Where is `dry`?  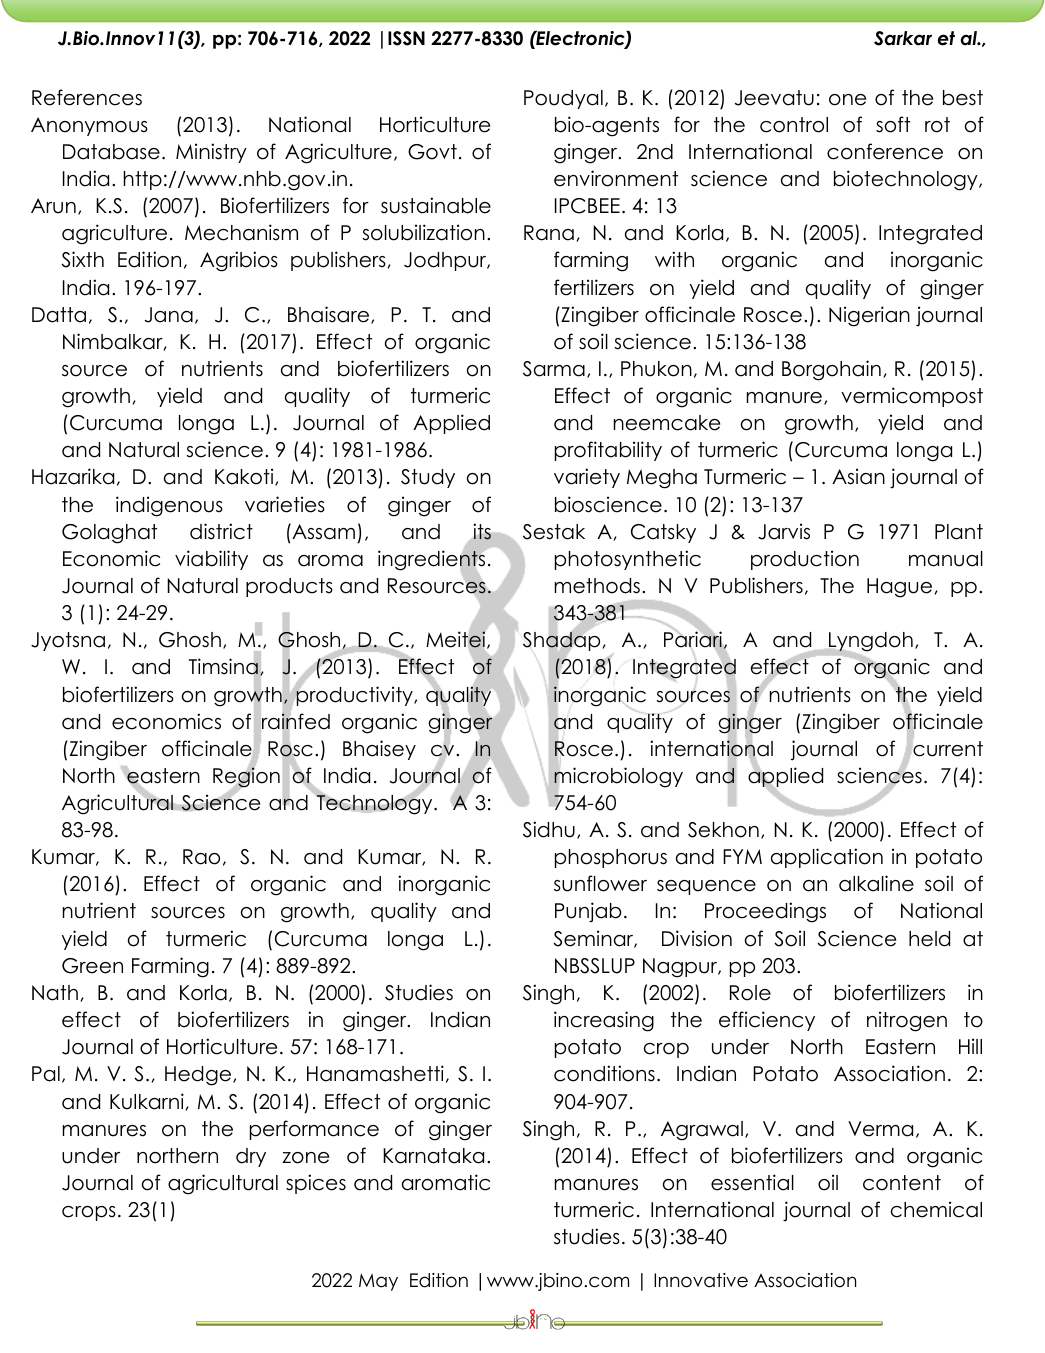 dry is located at coordinates (251, 1157).
